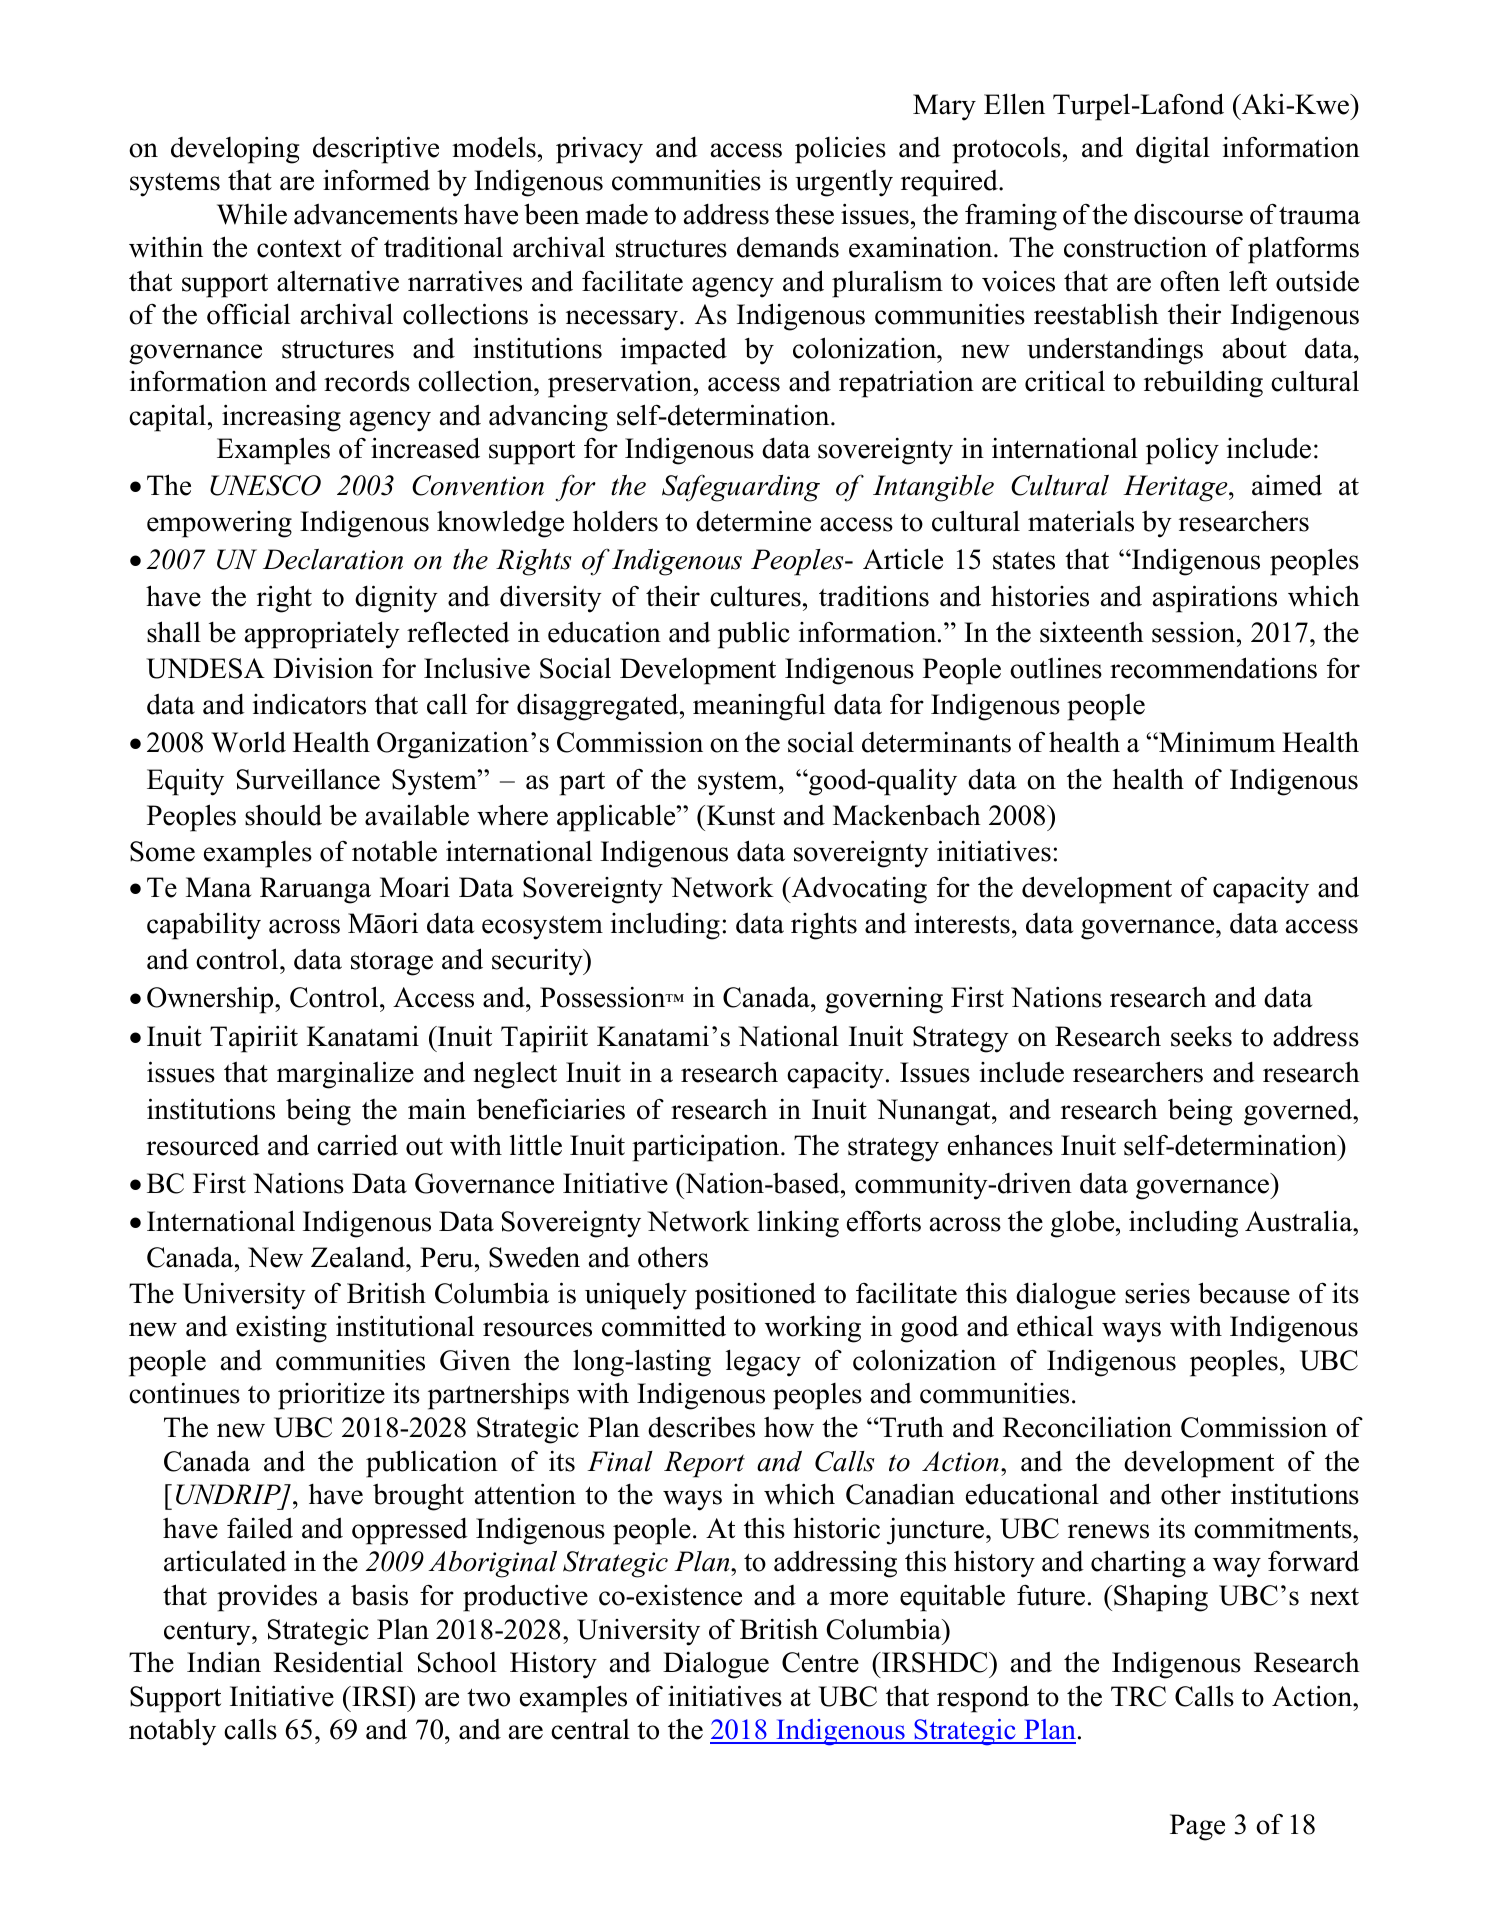 This screenshot has height=1926, width=1489. Describe the element at coordinates (1213, 668) in the screenshot. I see `recommendations` at that location.
